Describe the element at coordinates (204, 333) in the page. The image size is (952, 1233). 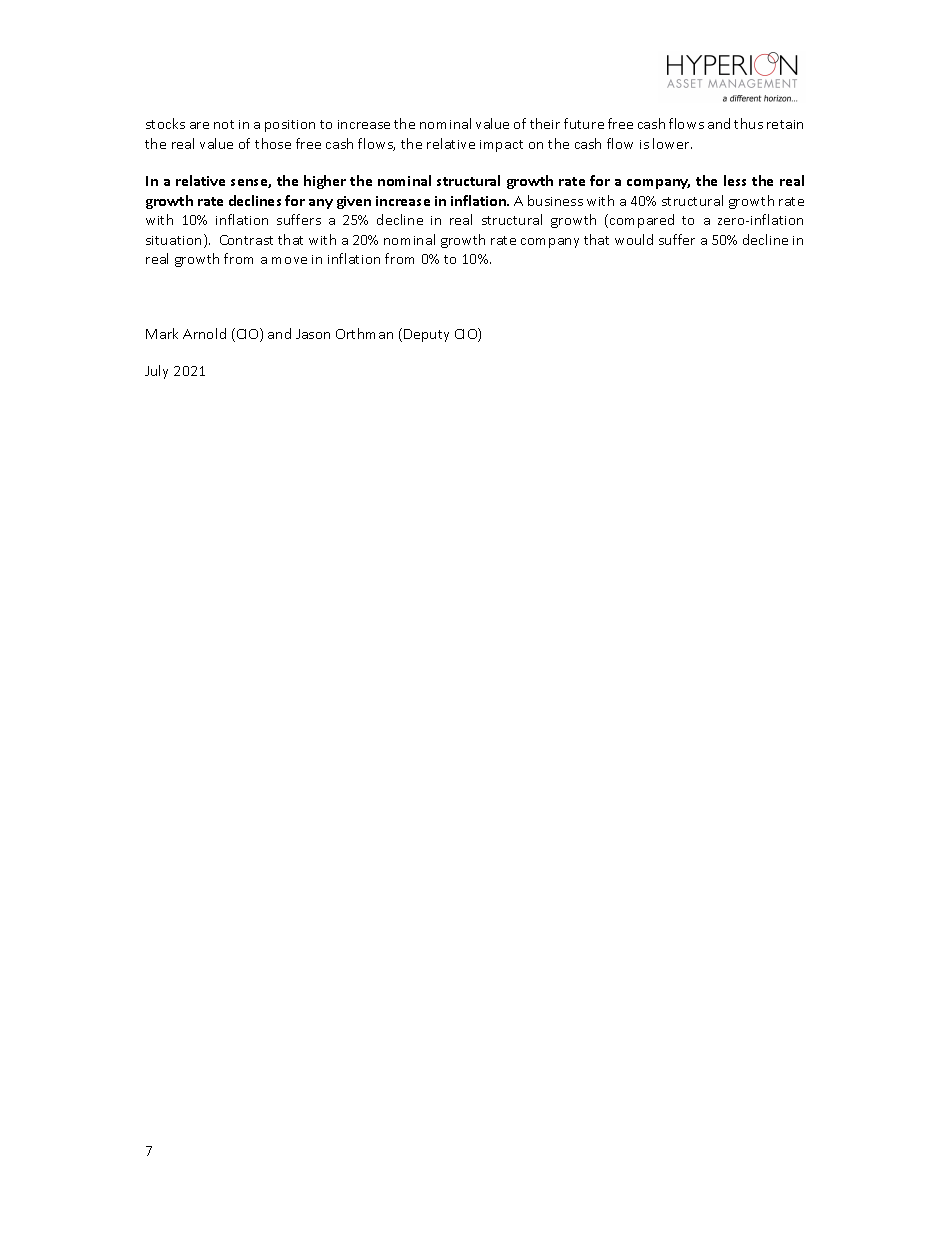
I see `Arnold` at that location.
